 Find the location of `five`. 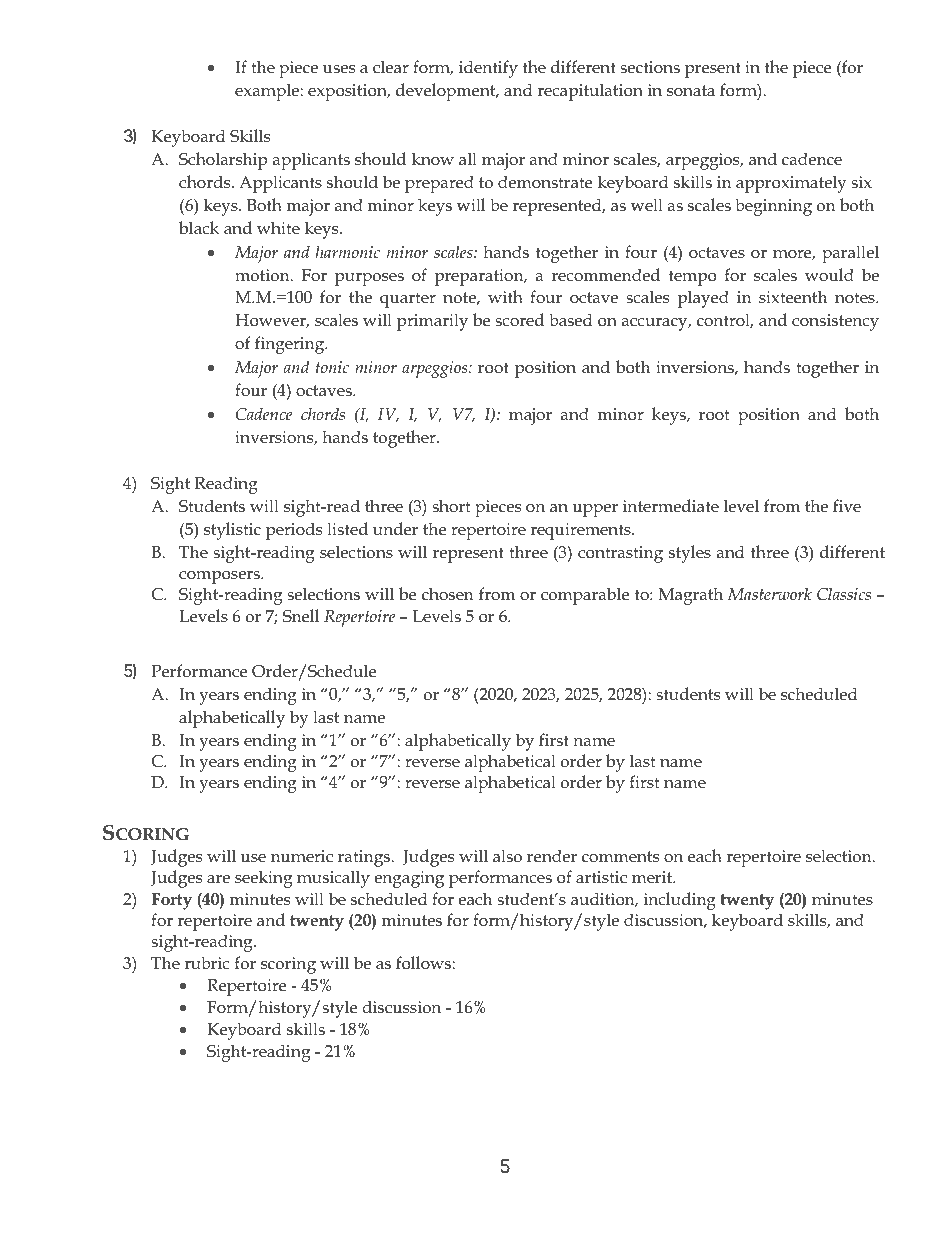

five is located at coordinates (847, 505).
